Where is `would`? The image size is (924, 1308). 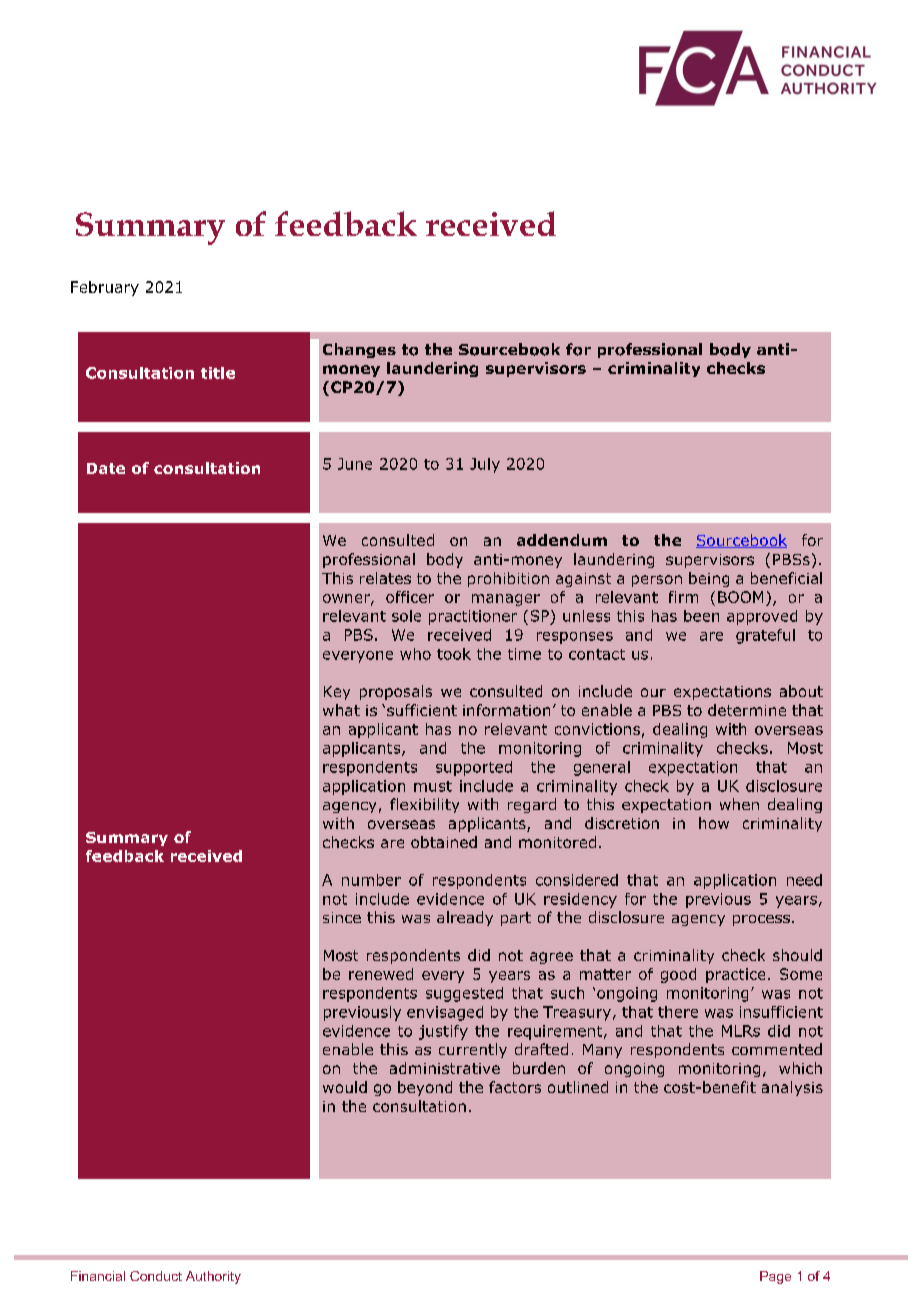 would is located at coordinates (345, 1087).
